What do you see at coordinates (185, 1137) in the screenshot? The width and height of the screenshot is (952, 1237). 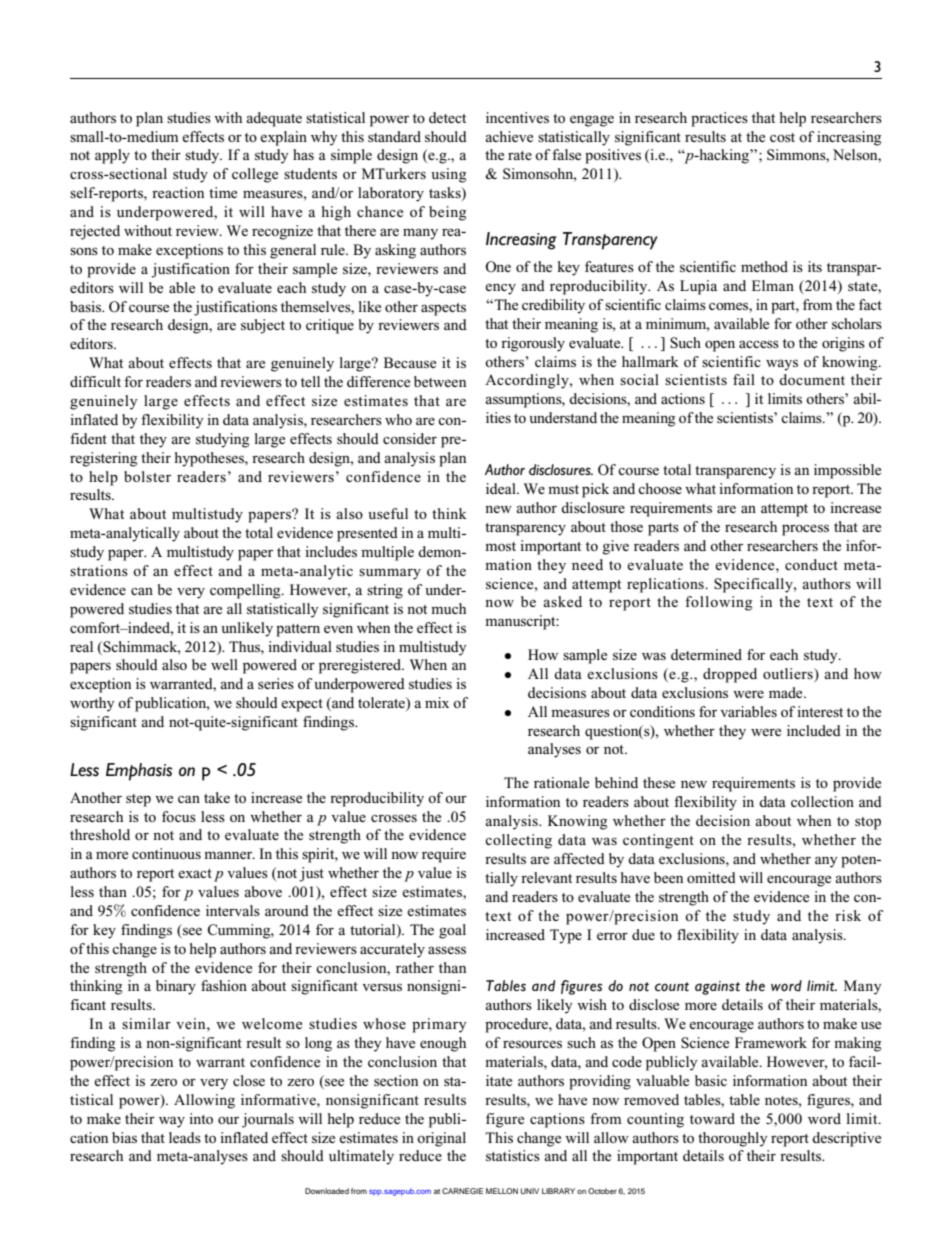 I see `leads` at bounding box center [185, 1137].
